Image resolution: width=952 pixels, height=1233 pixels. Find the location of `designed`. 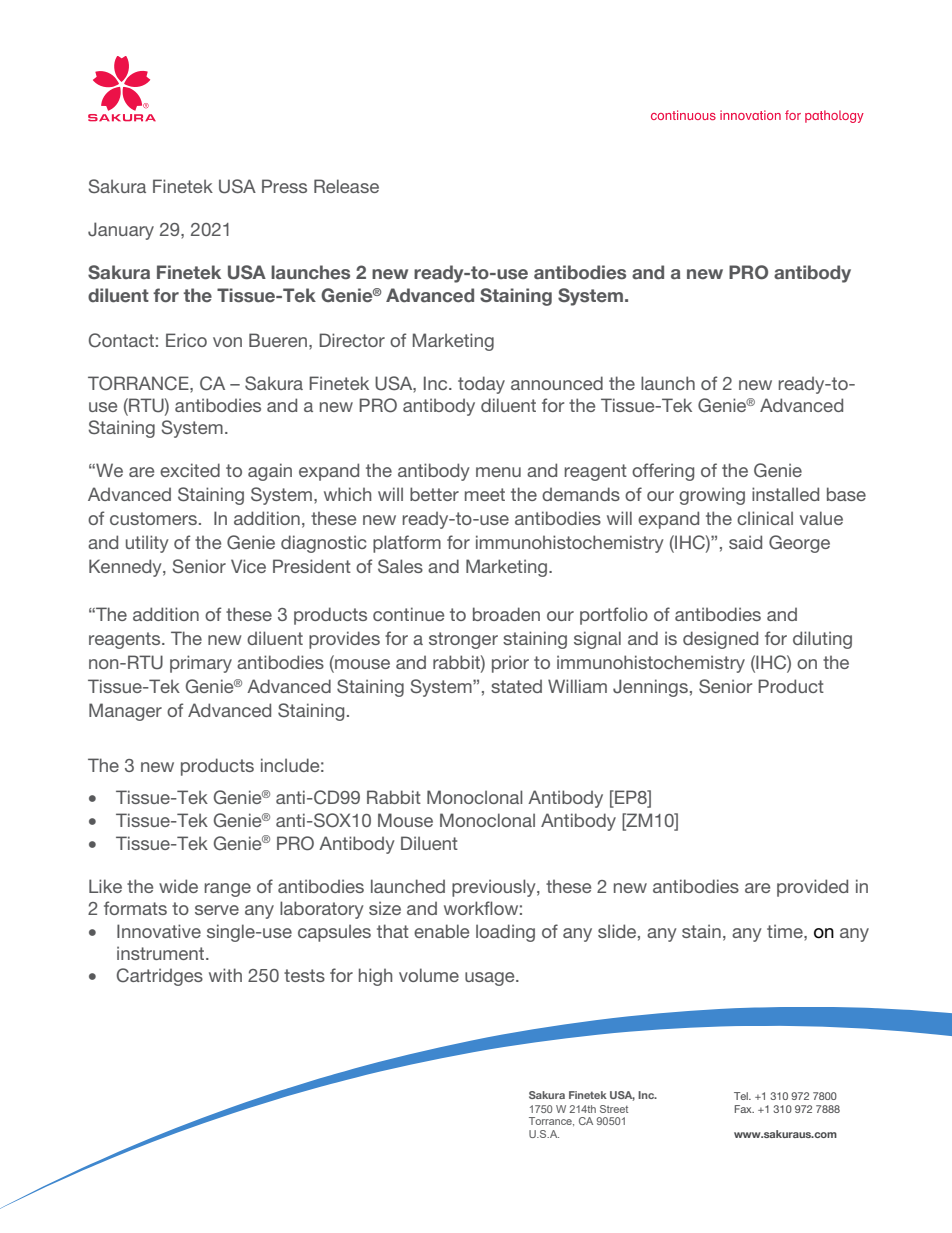

designed is located at coordinates (720, 640).
